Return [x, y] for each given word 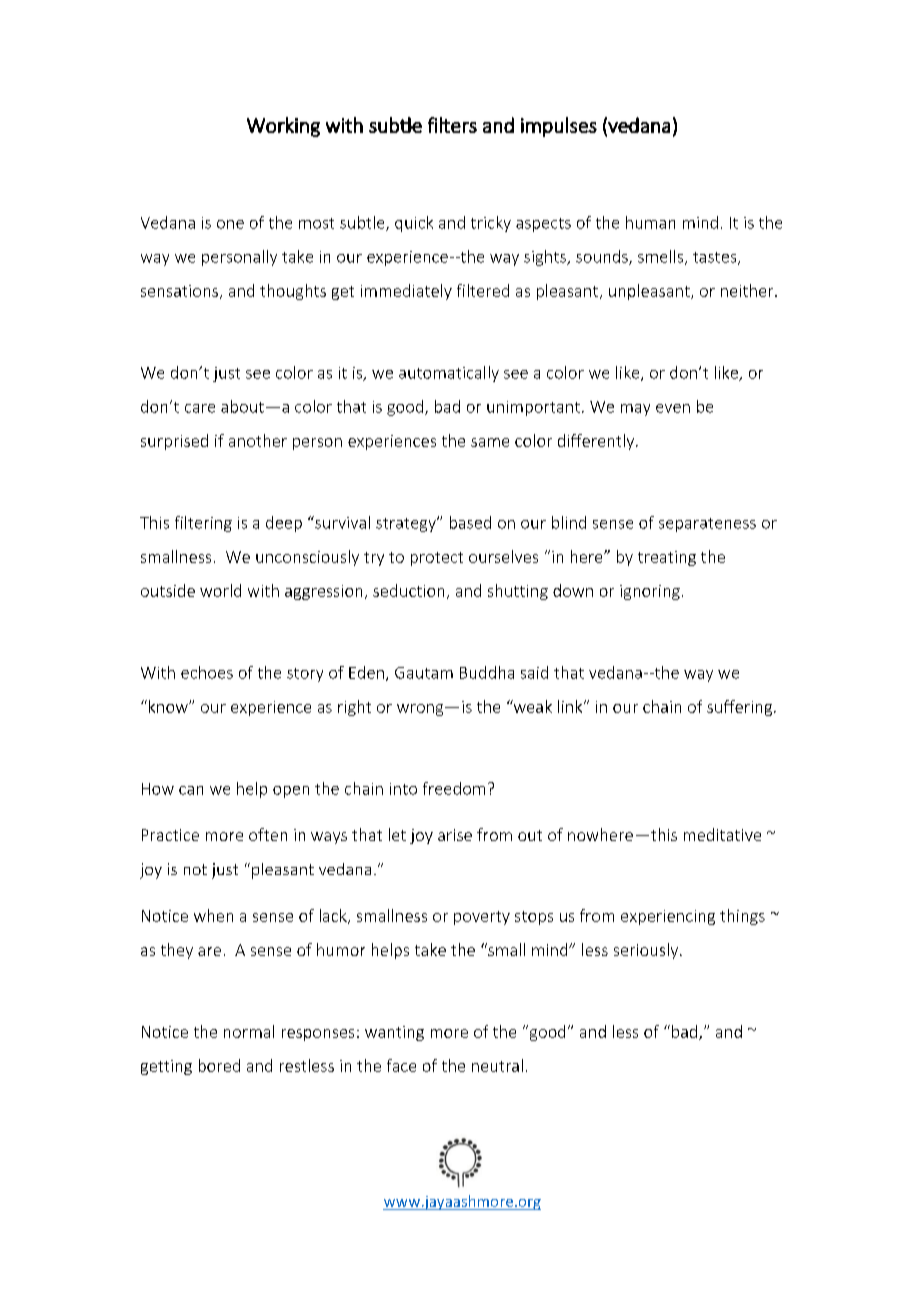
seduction [408, 590]
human [650, 222]
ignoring [650, 592]
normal [249, 1031]
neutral [497, 1065]
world [220, 590]
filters [452, 125]
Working [283, 127]
